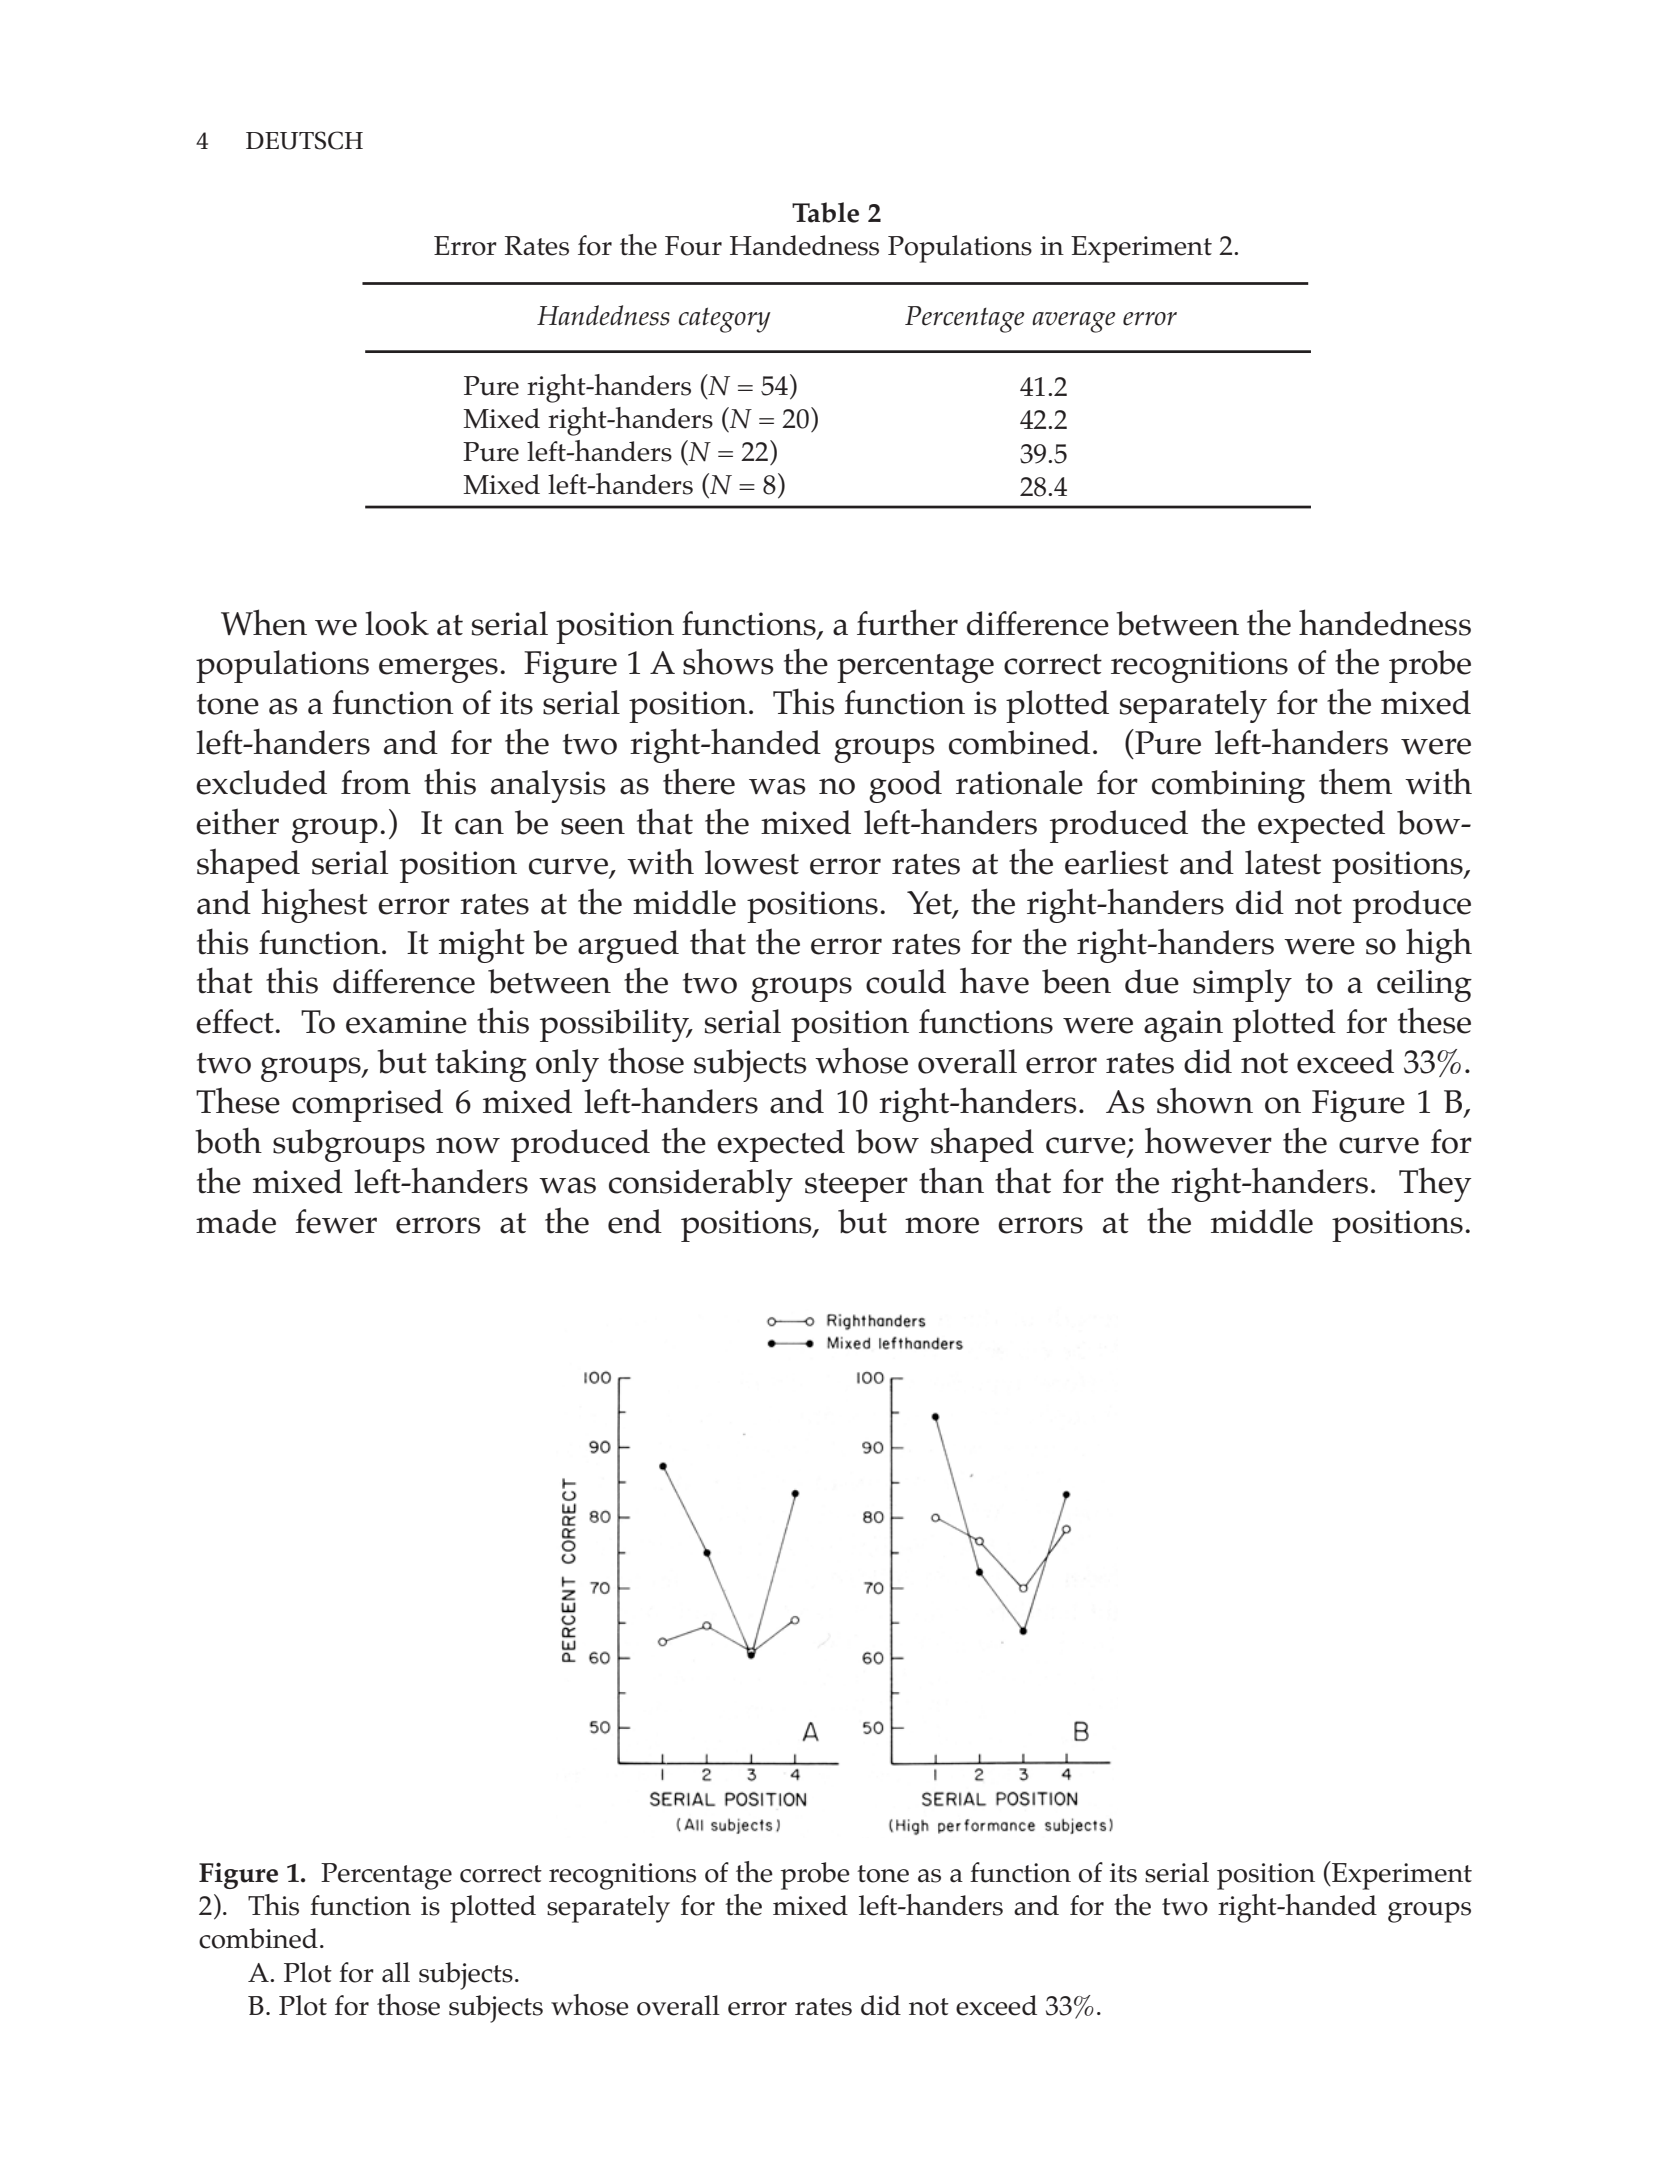 This image has height=2159, width=1668. I want to click on could, so click(906, 981).
